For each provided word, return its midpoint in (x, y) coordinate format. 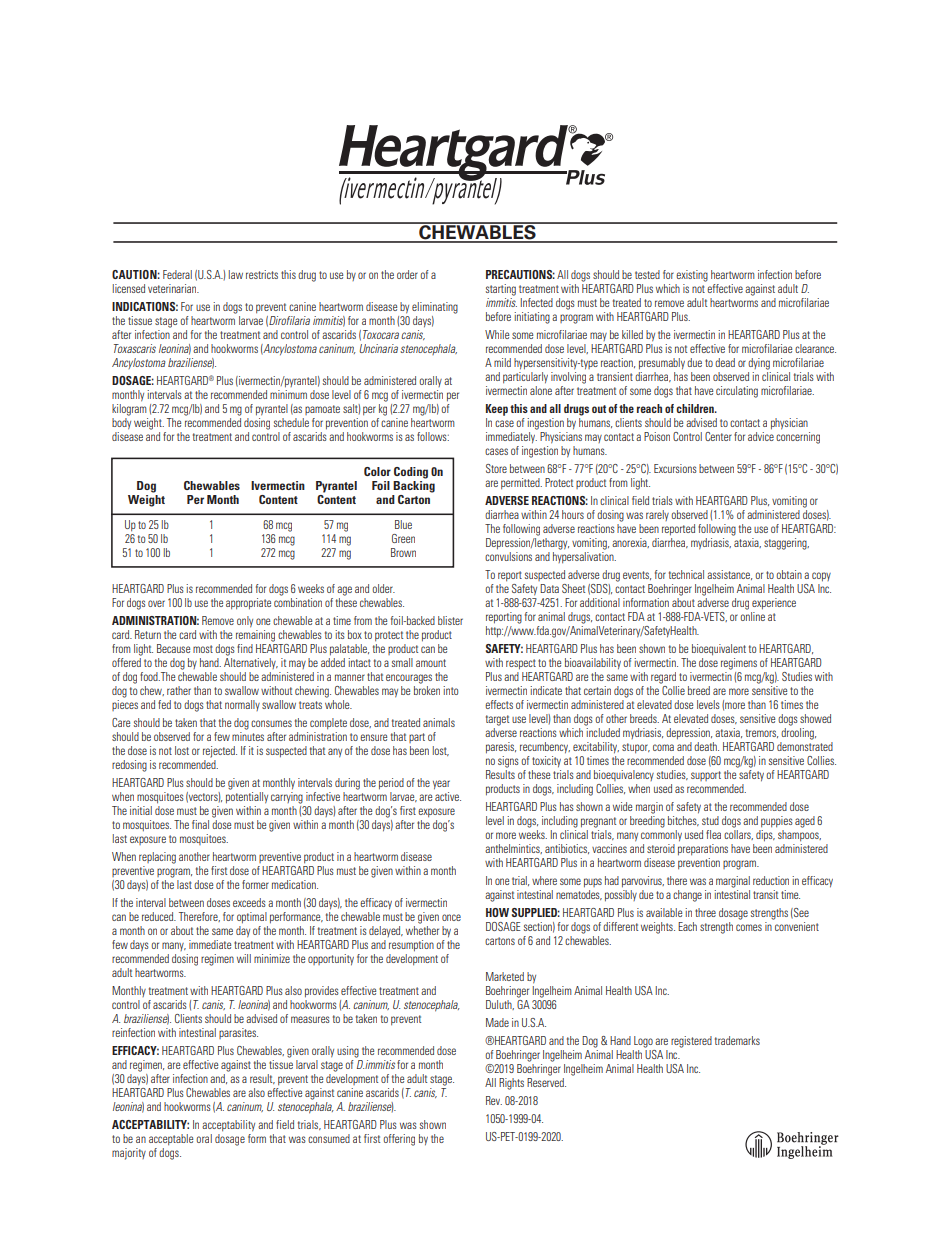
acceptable (171, 1140)
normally (242, 705)
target (497, 720)
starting (501, 290)
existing (692, 276)
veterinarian (173, 288)
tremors (762, 733)
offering (399, 1140)
